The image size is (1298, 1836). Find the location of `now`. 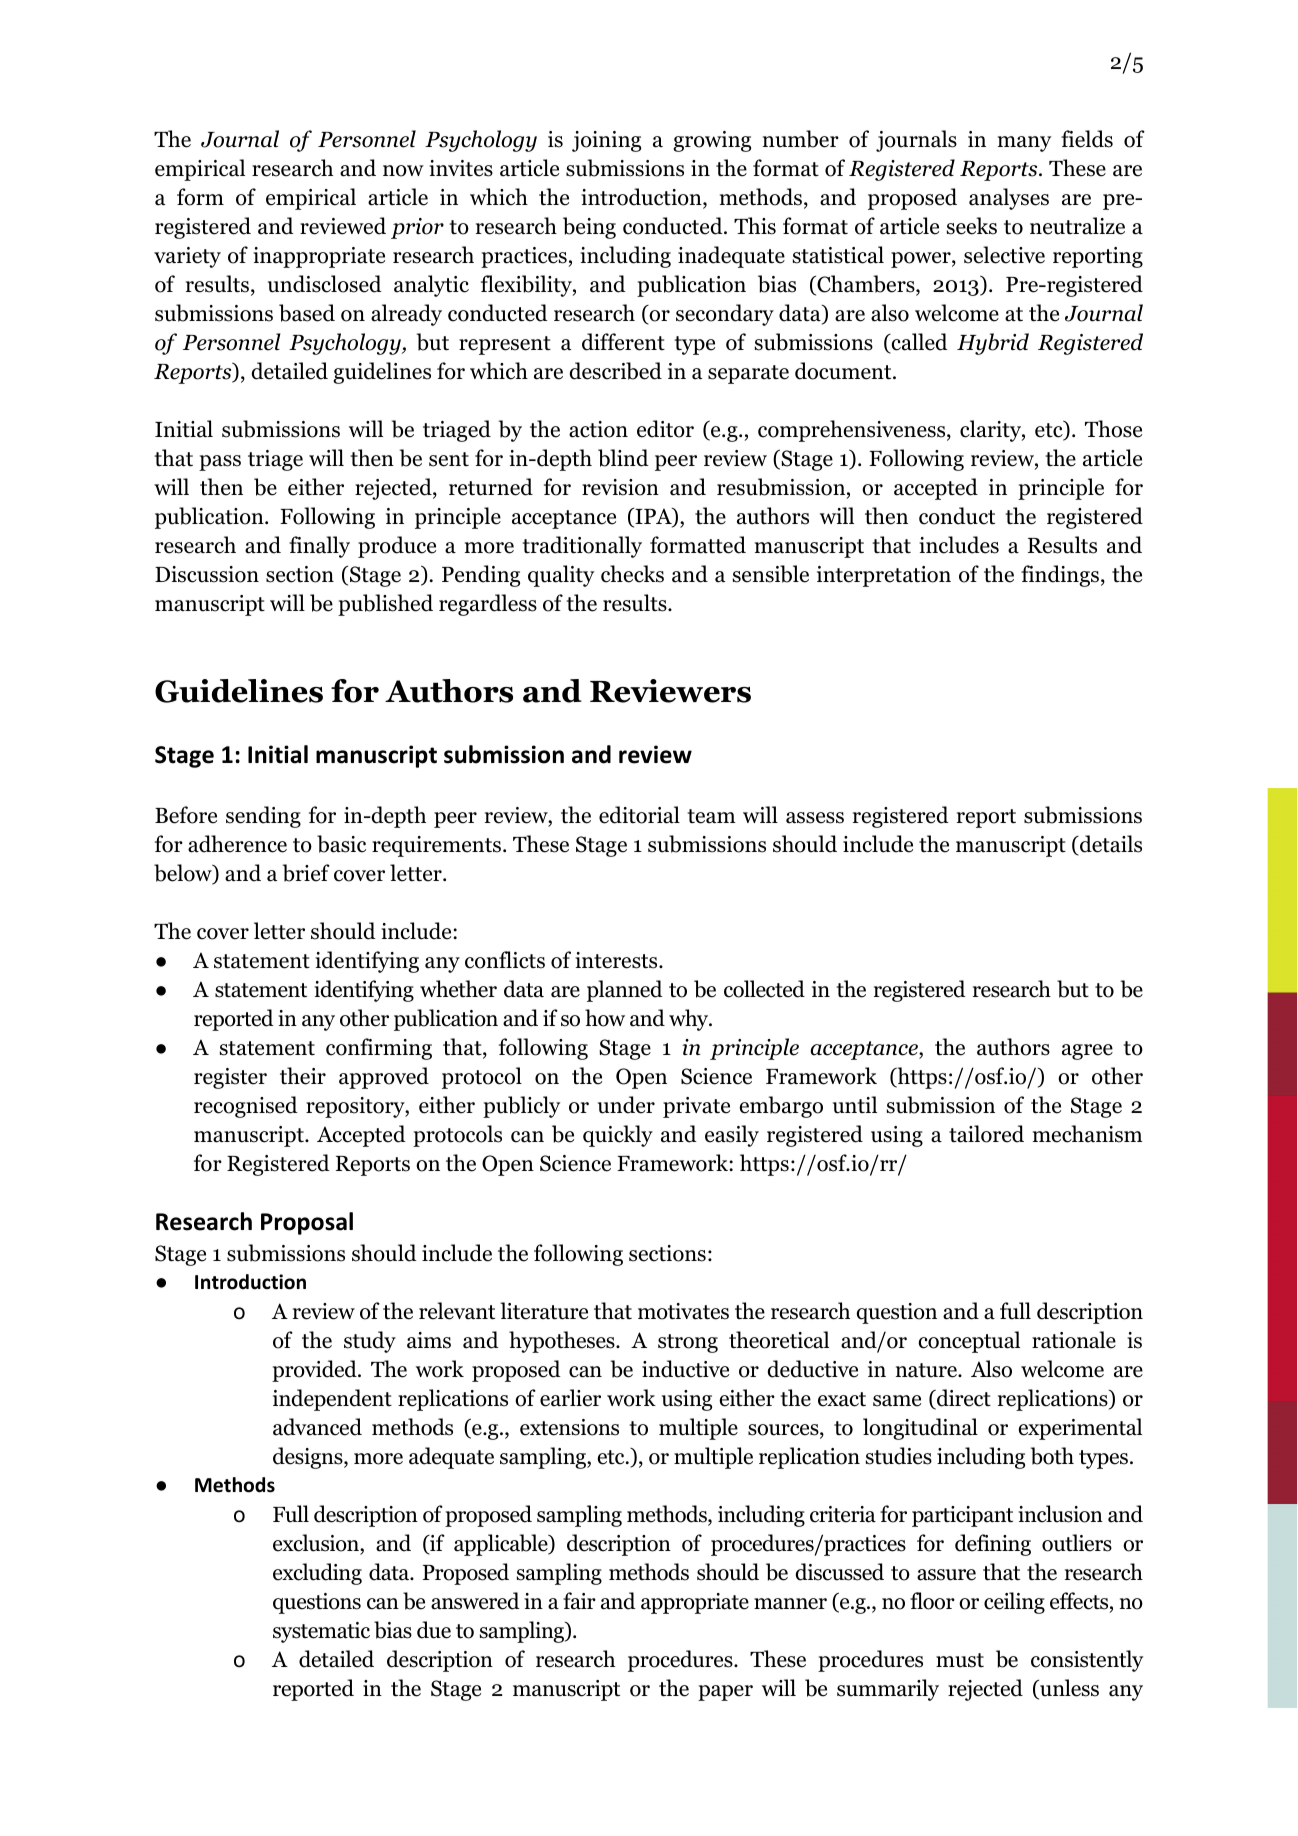

now is located at coordinates (403, 171).
